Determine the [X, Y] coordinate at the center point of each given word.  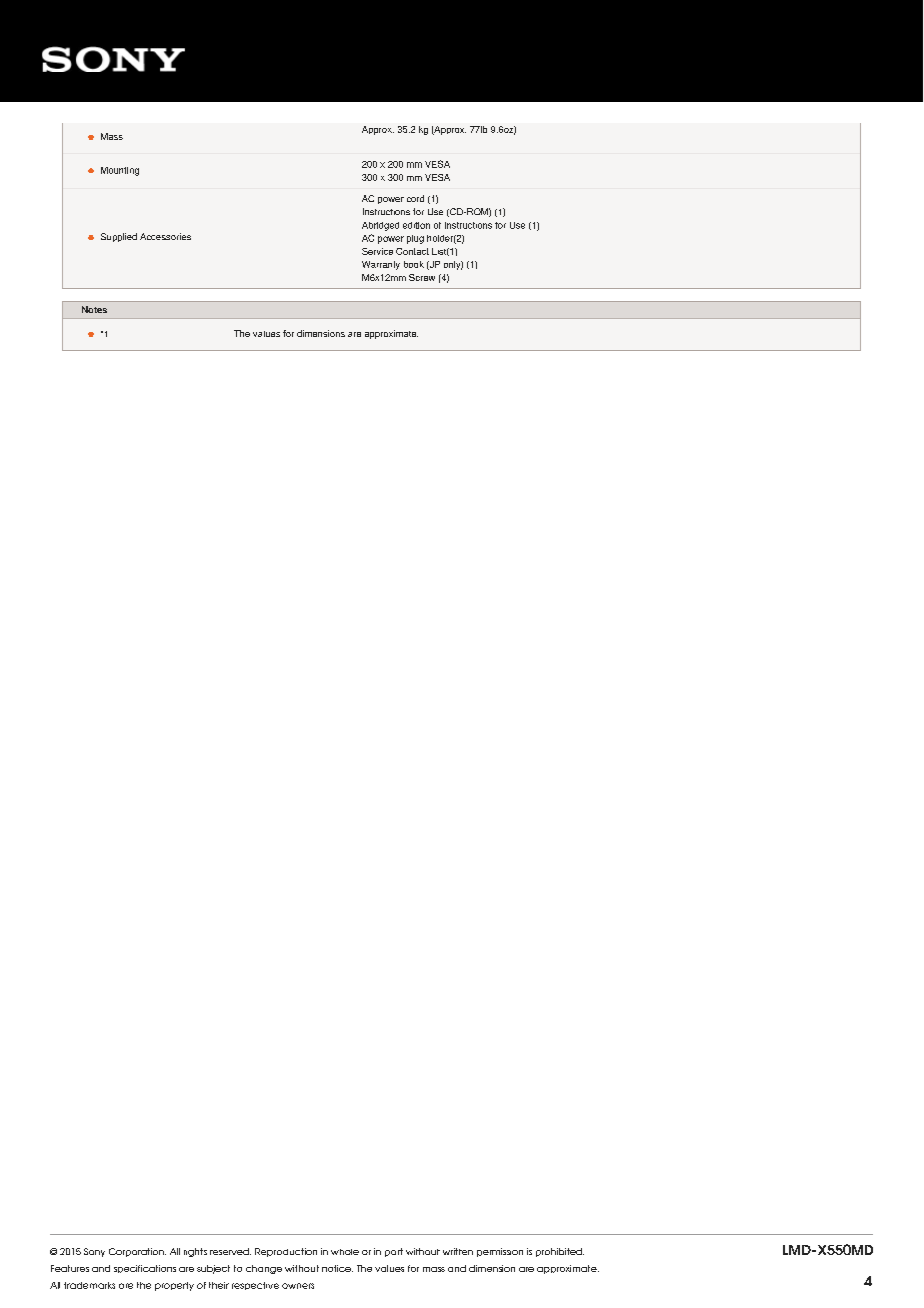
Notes [94, 309]
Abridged [380, 226]
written [458, 1251]
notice [337, 1268]
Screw [422, 277]
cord [415, 198]
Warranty [381, 265]
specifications [145, 1269]
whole [345, 1252]
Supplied [119, 237]
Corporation [137, 1252]
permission [500, 1252]
